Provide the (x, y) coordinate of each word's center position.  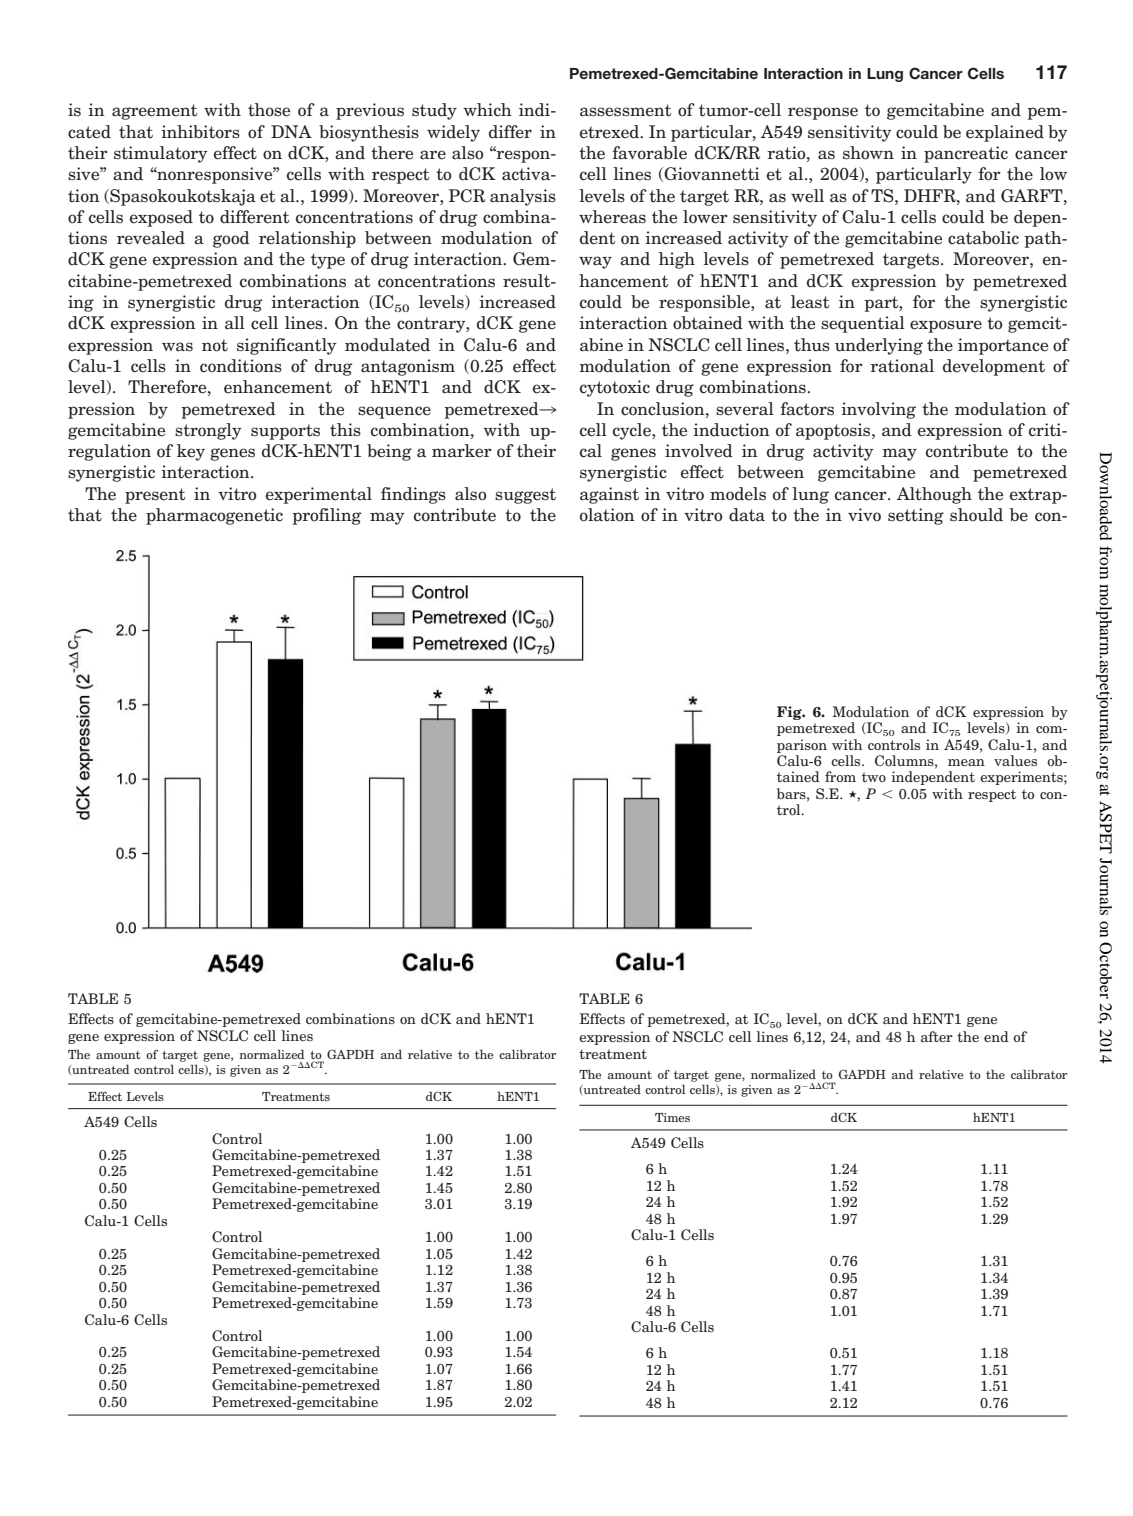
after (937, 1036)
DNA (291, 131)
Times (672, 1117)
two (874, 777)
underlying (879, 346)
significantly (287, 346)
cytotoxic (615, 388)
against (609, 495)
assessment (625, 110)
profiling (326, 516)
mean (966, 762)
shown (868, 153)
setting (916, 516)
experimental (319, 495)
